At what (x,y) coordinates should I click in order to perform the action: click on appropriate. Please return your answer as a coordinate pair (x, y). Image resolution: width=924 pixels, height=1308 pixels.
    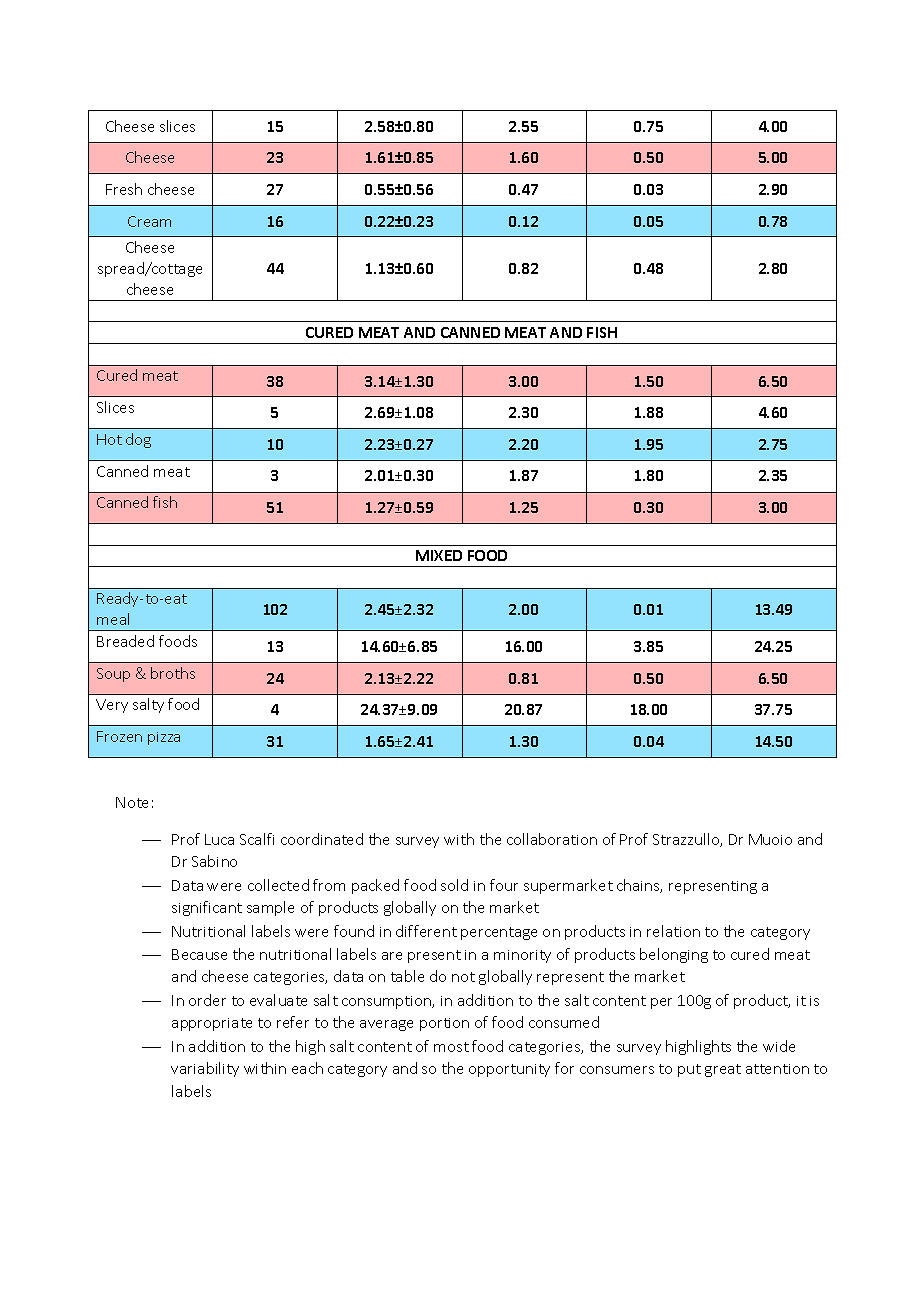
    Looking at the image, I should click on (212, 1024).
